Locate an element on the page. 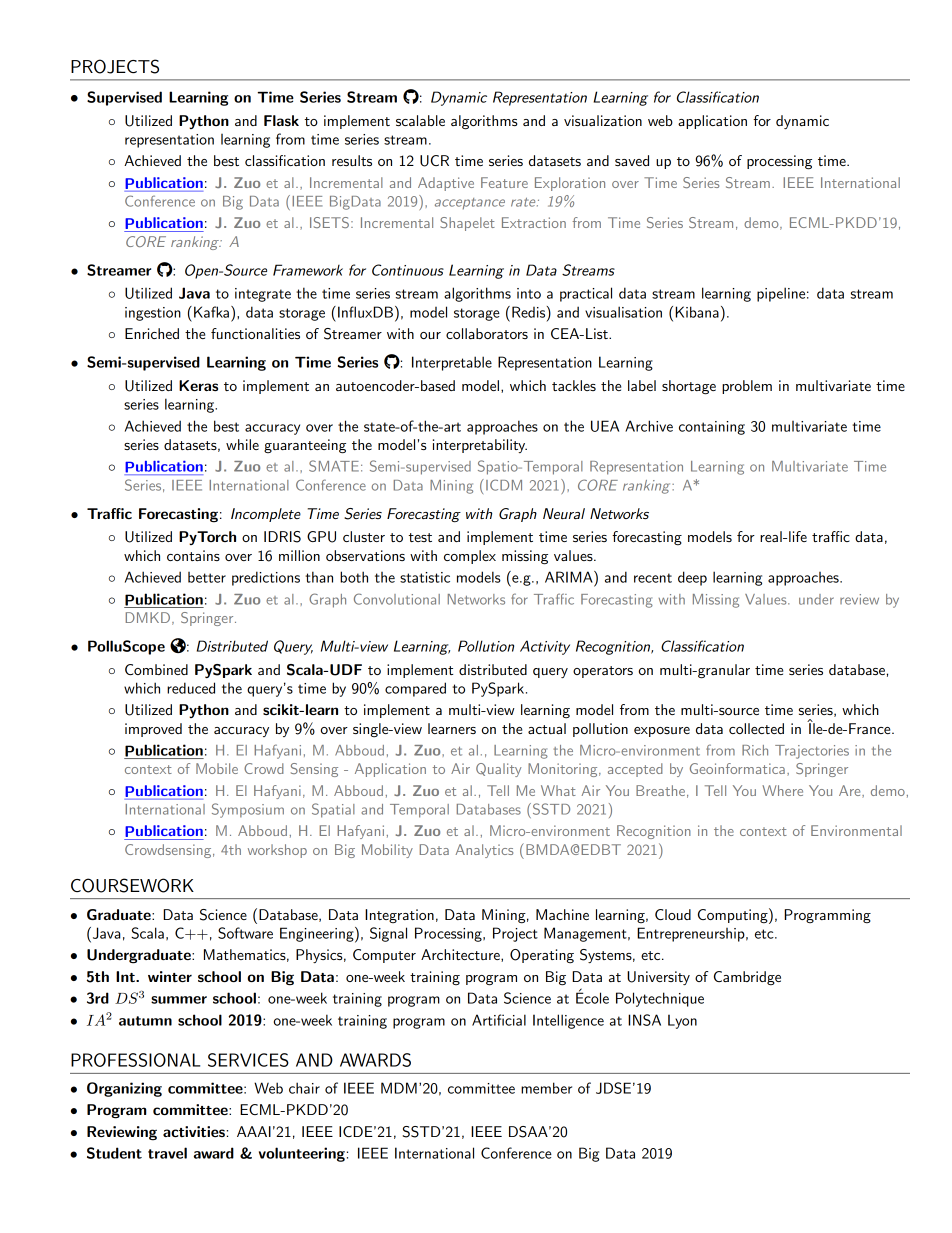 The image size is (952, 1233). Quality is located at coordinates (498, 770).
